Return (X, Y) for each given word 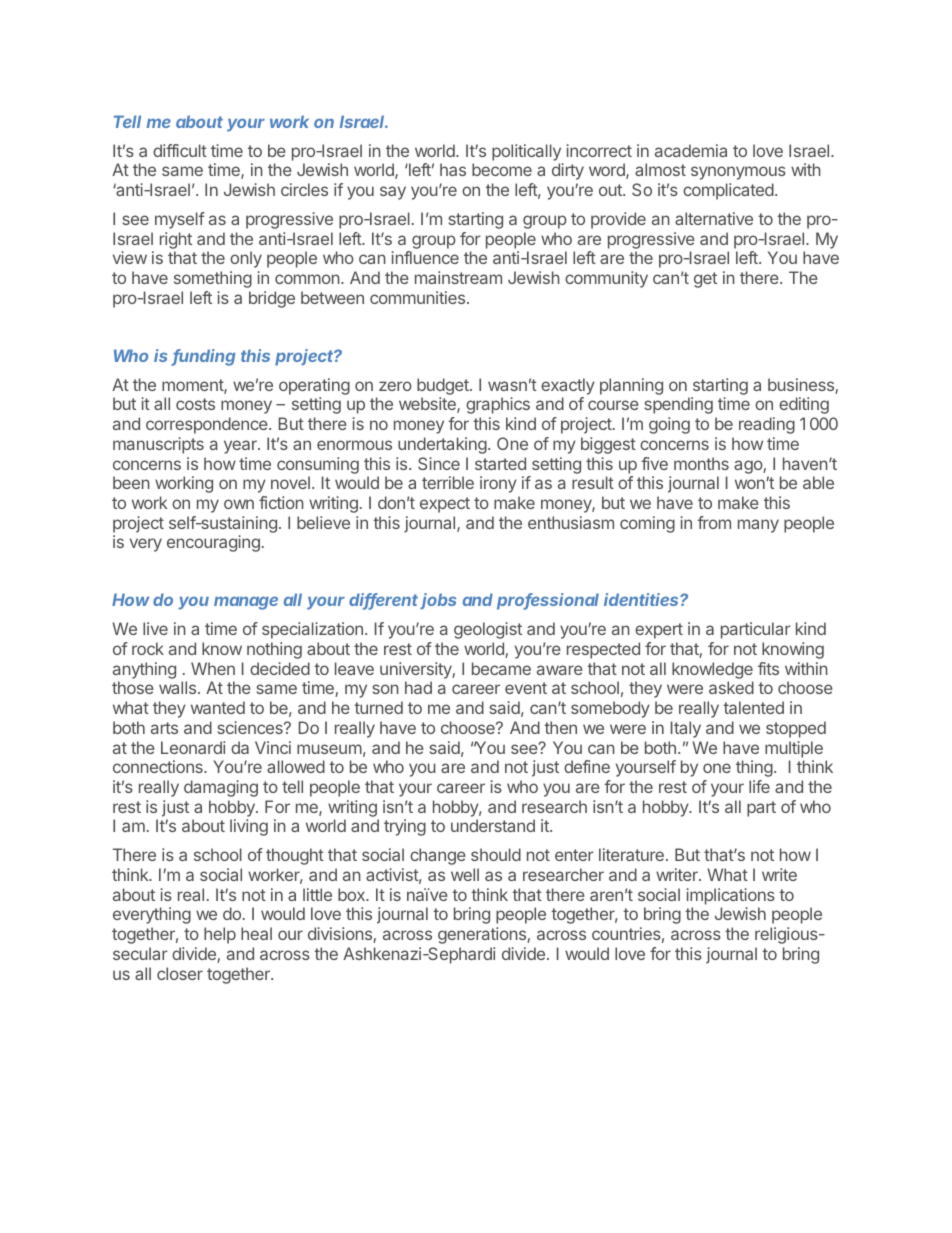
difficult (180, 150)
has (453, 169)
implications (730, 896)
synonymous (738, 173)
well (465, 874)
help (220, 935)
